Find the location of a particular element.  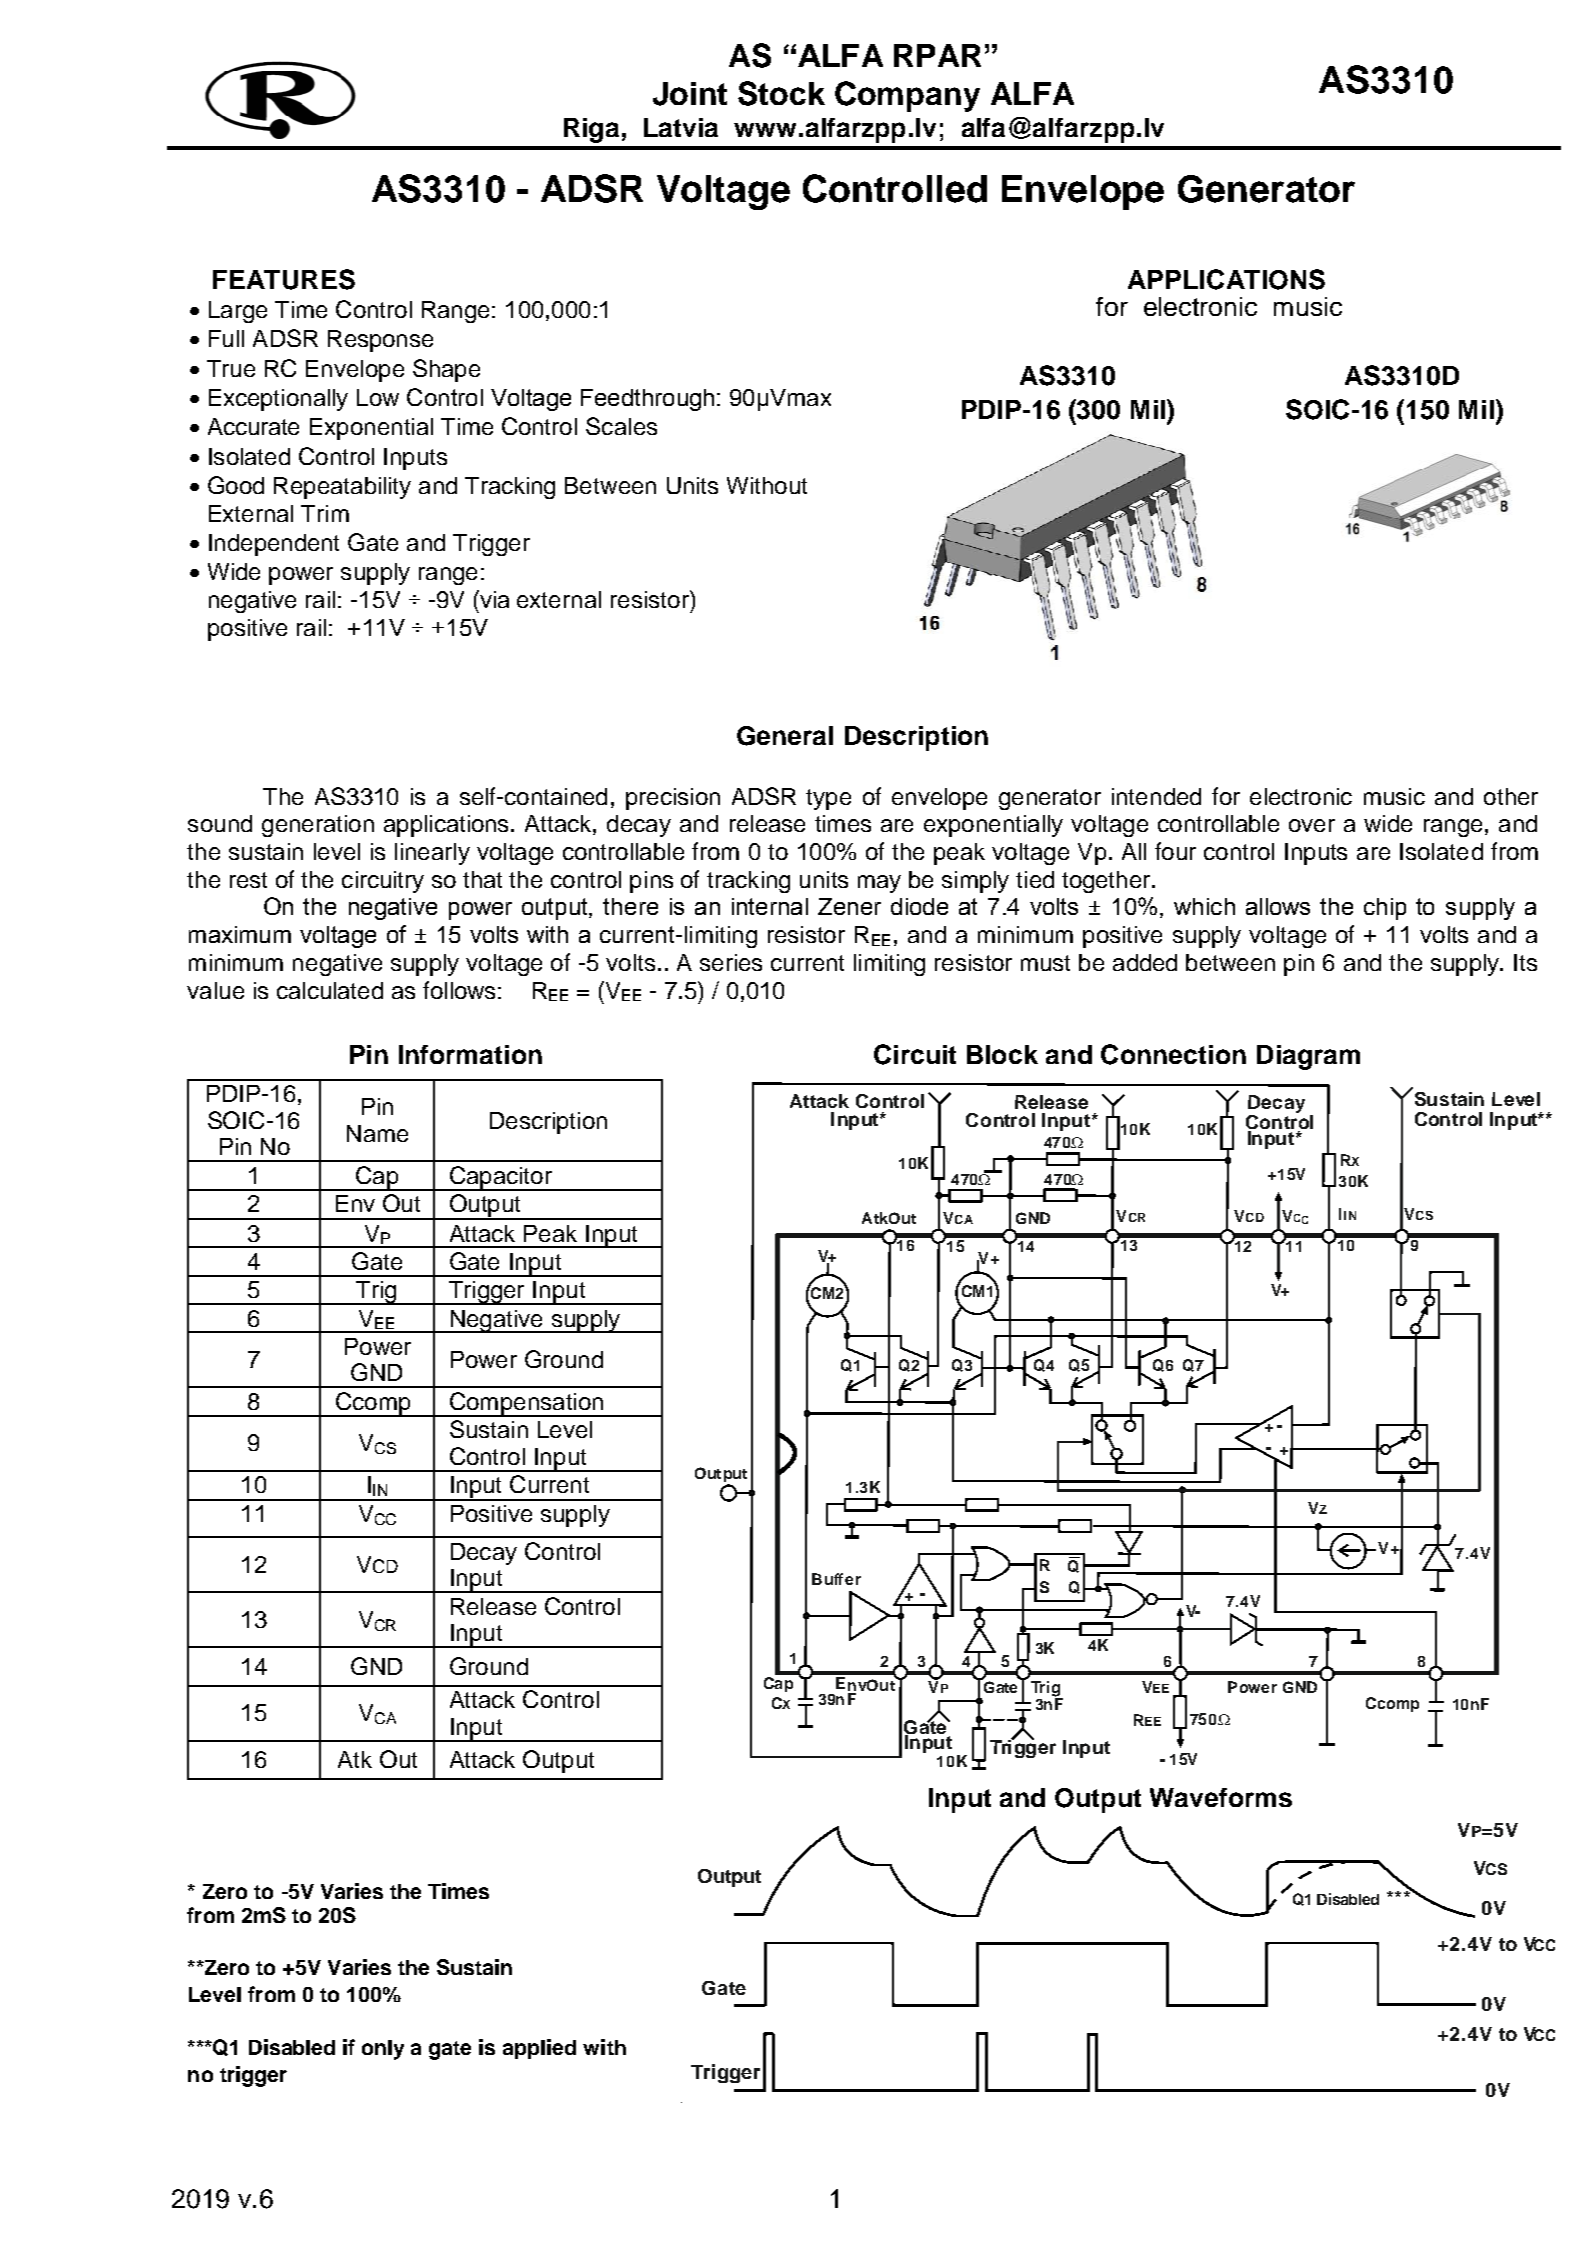

Name is located at coordinates (377, 1133).
